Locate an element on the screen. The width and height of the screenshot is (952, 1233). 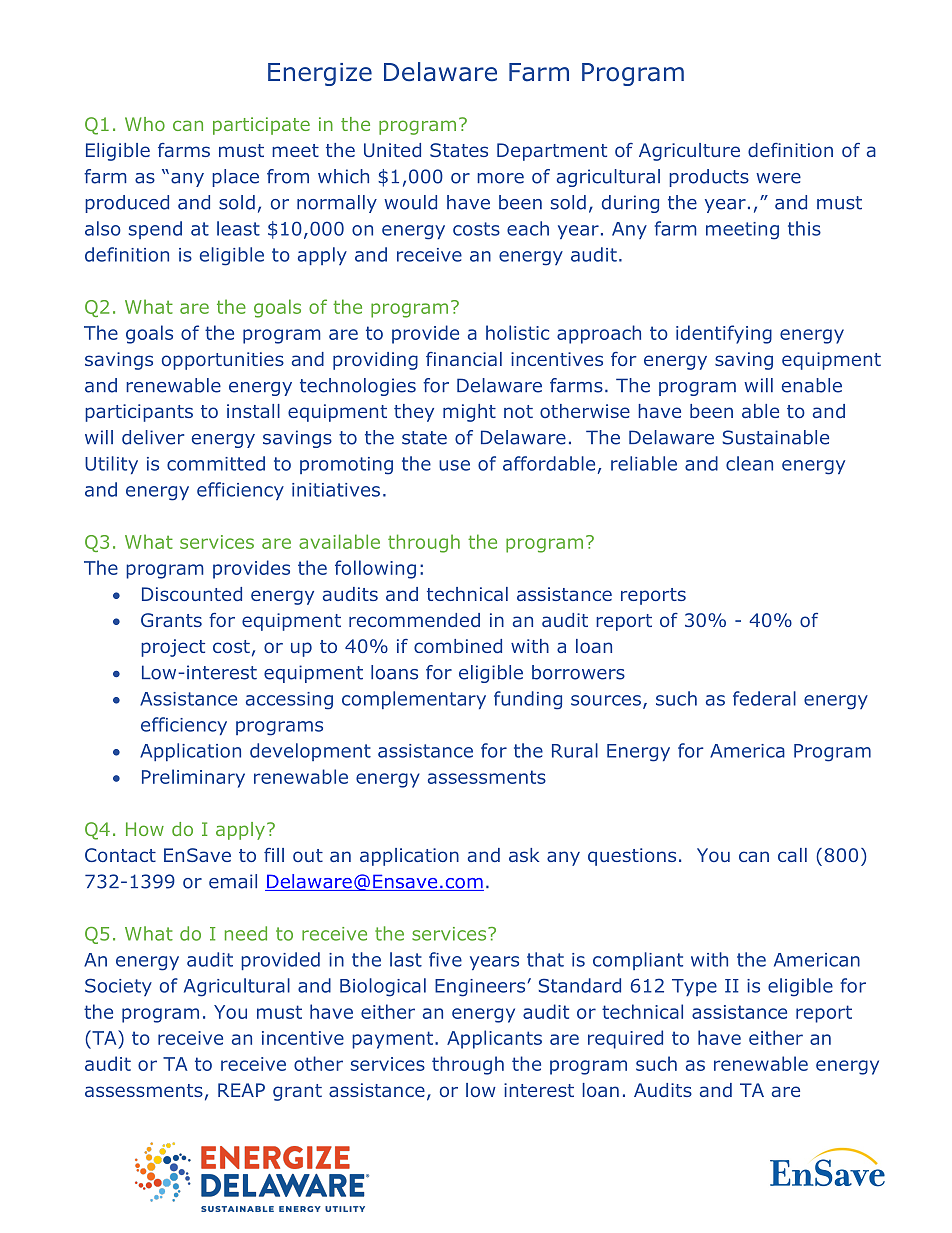
REAP is located at coordinates (241, 1090).
